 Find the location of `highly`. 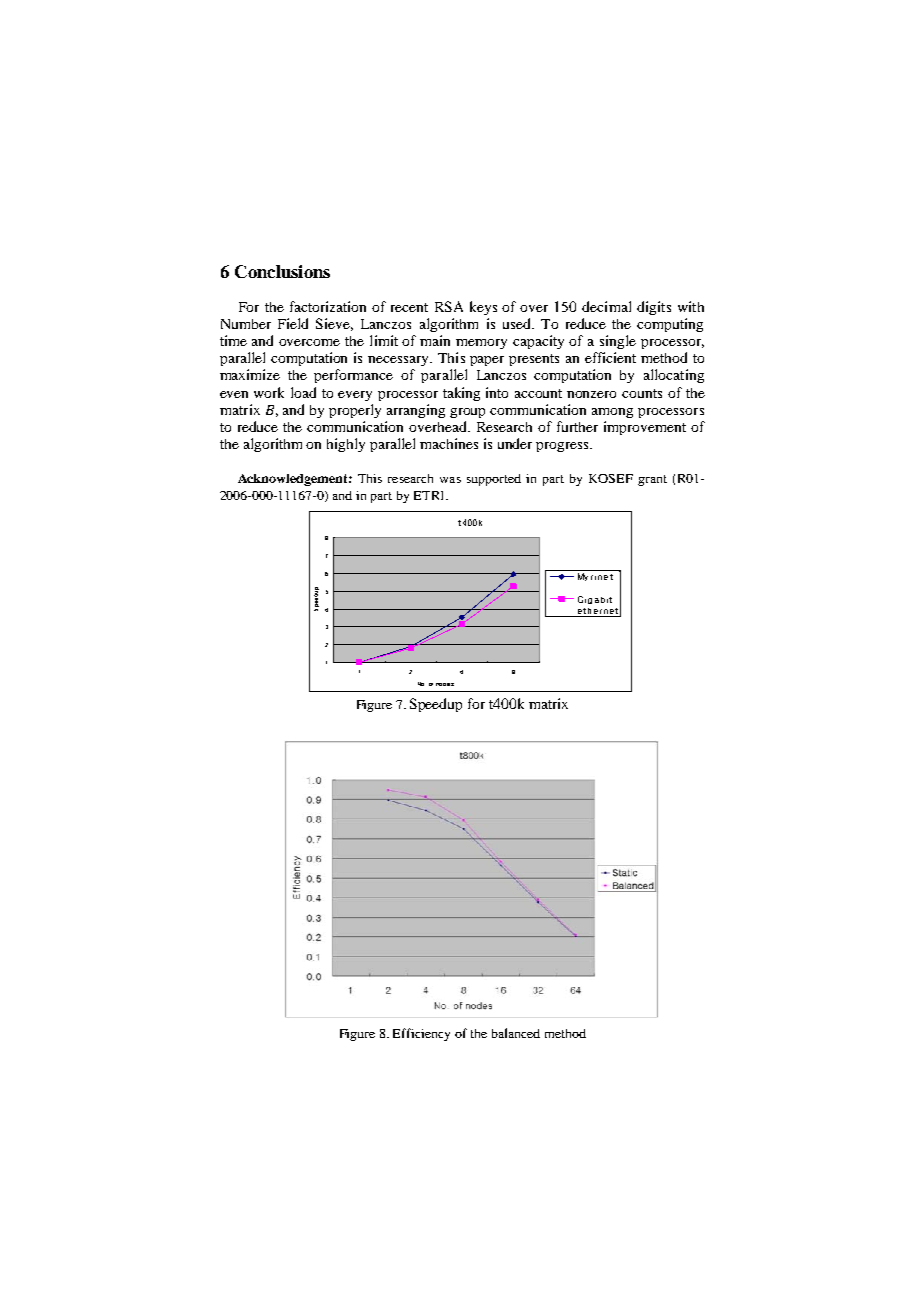

highly is located at coordinates (346, 445).
